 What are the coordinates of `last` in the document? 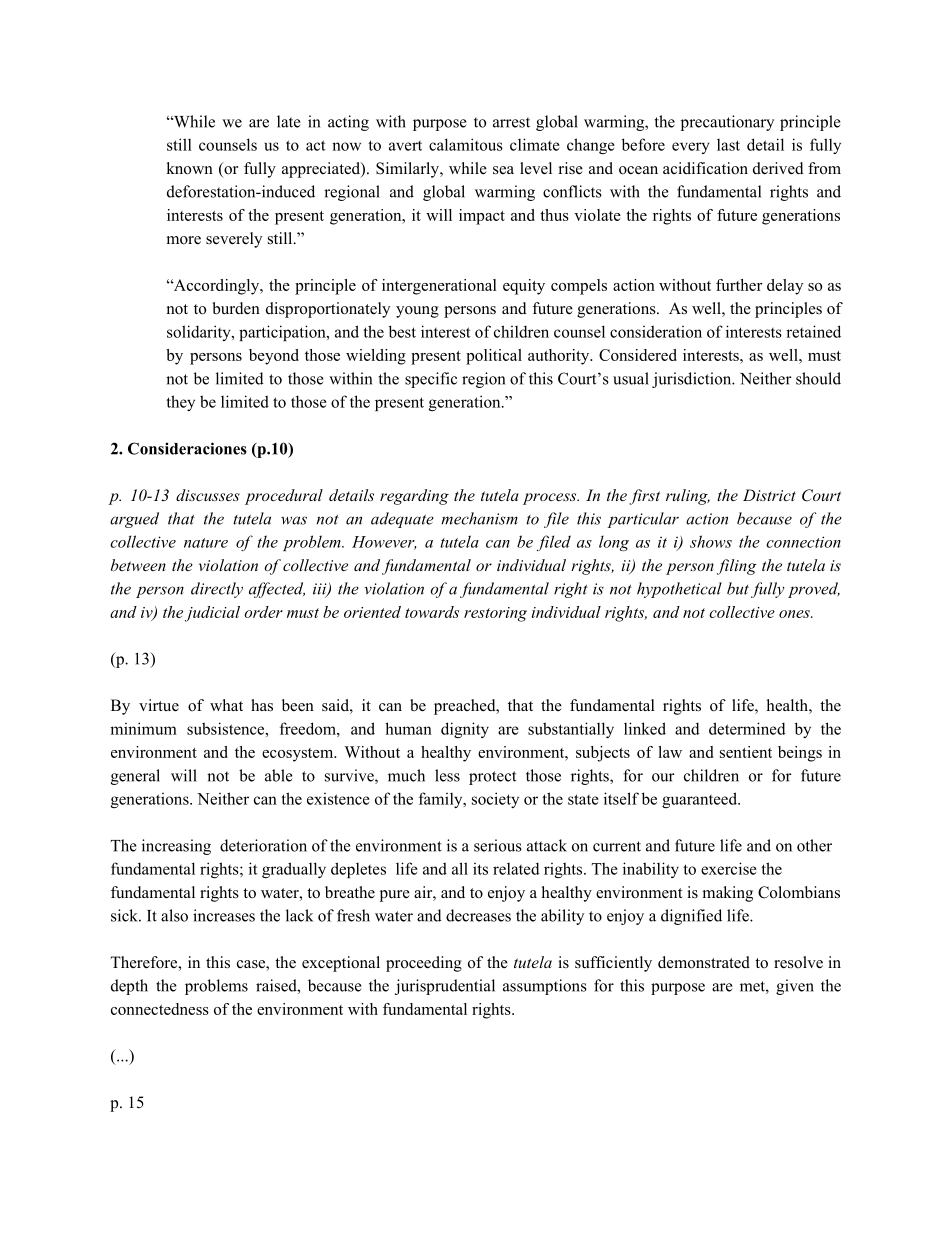 It's located at (728, 145).
